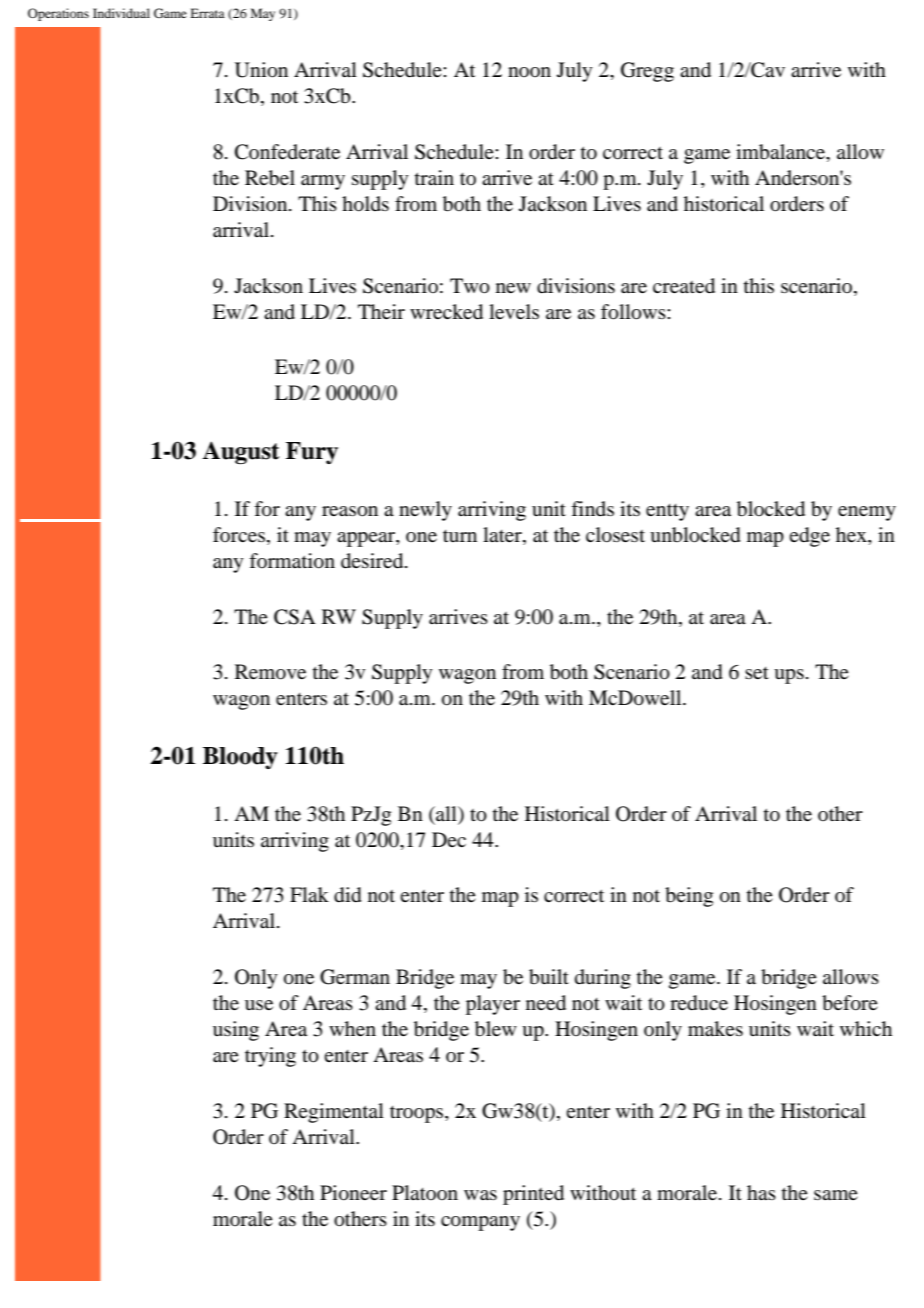 The width and height of the screenshot is (924, 1308). Describe the element at coordinates (353, 1193) in the screenshot. I see `Pioneer` at that location.
